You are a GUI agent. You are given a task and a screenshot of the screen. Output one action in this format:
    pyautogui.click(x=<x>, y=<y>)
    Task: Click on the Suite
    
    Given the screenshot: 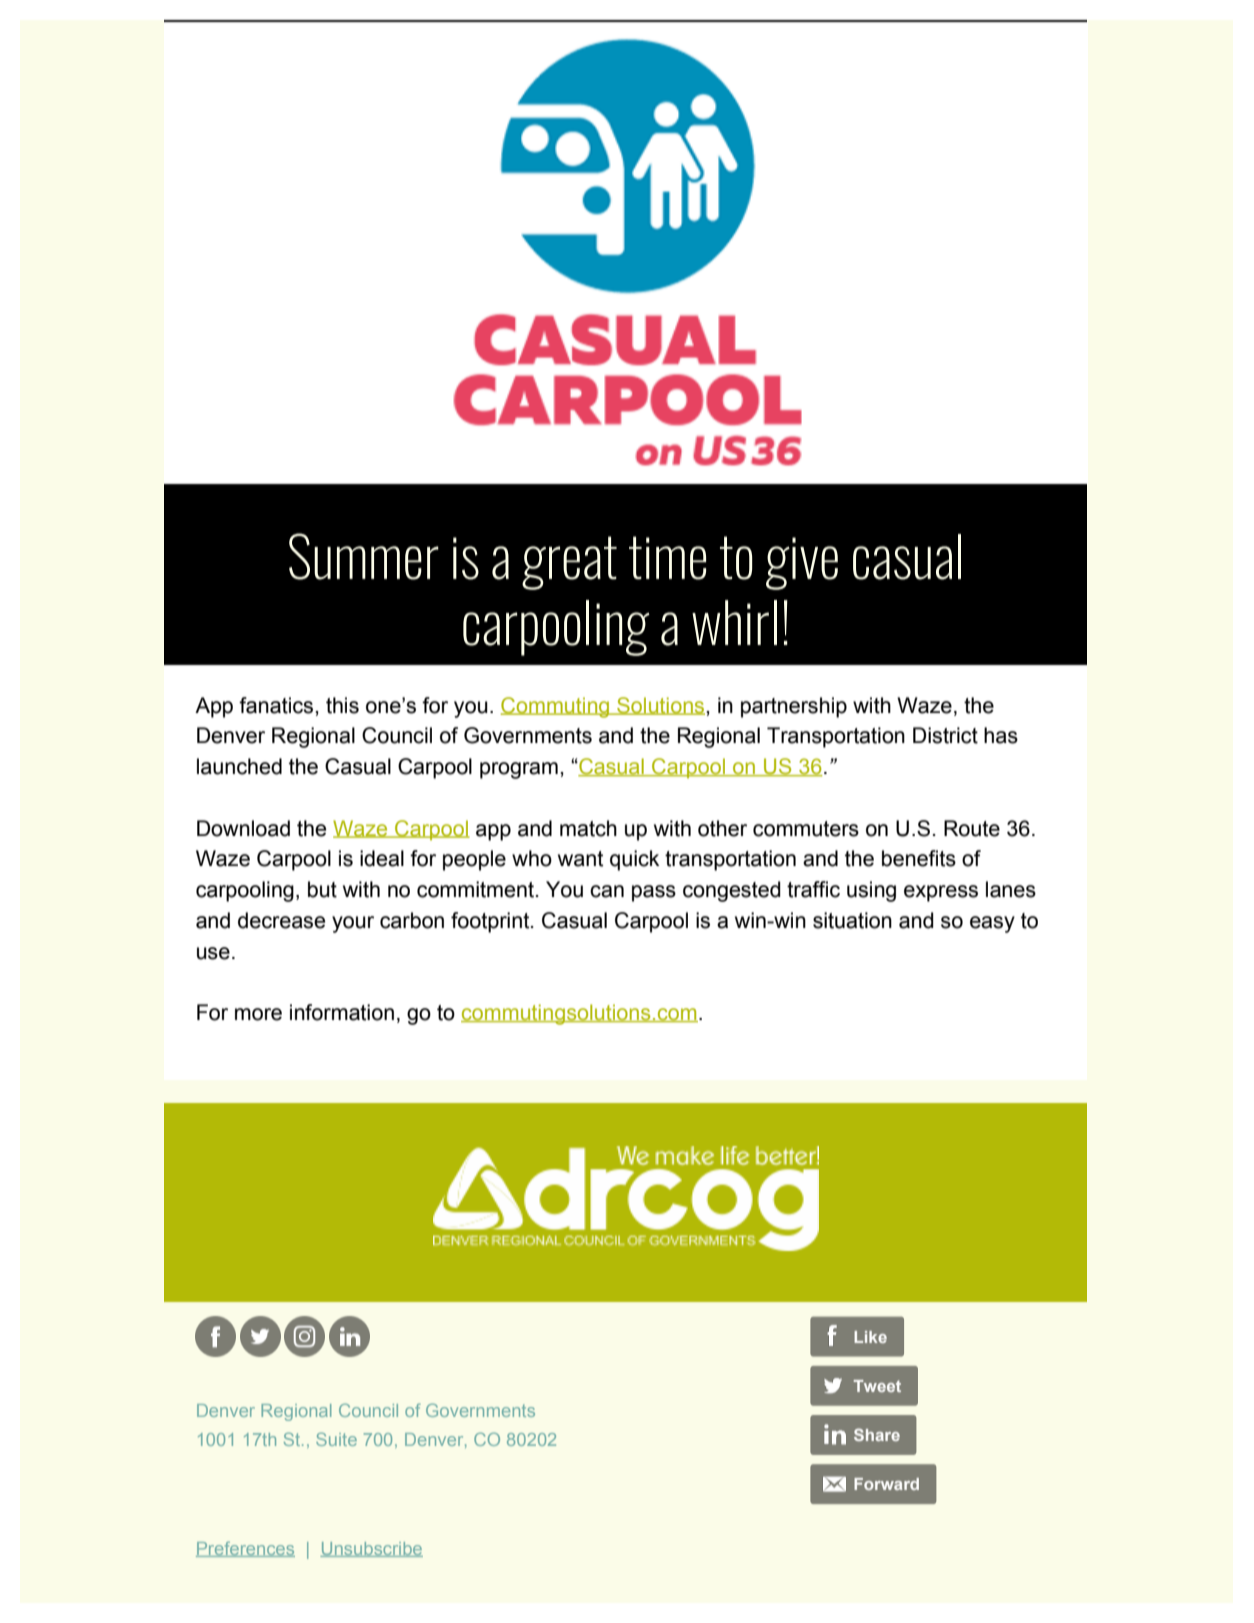 What is the action you would take?
    pyautogui.click(x=336, y=1439)
